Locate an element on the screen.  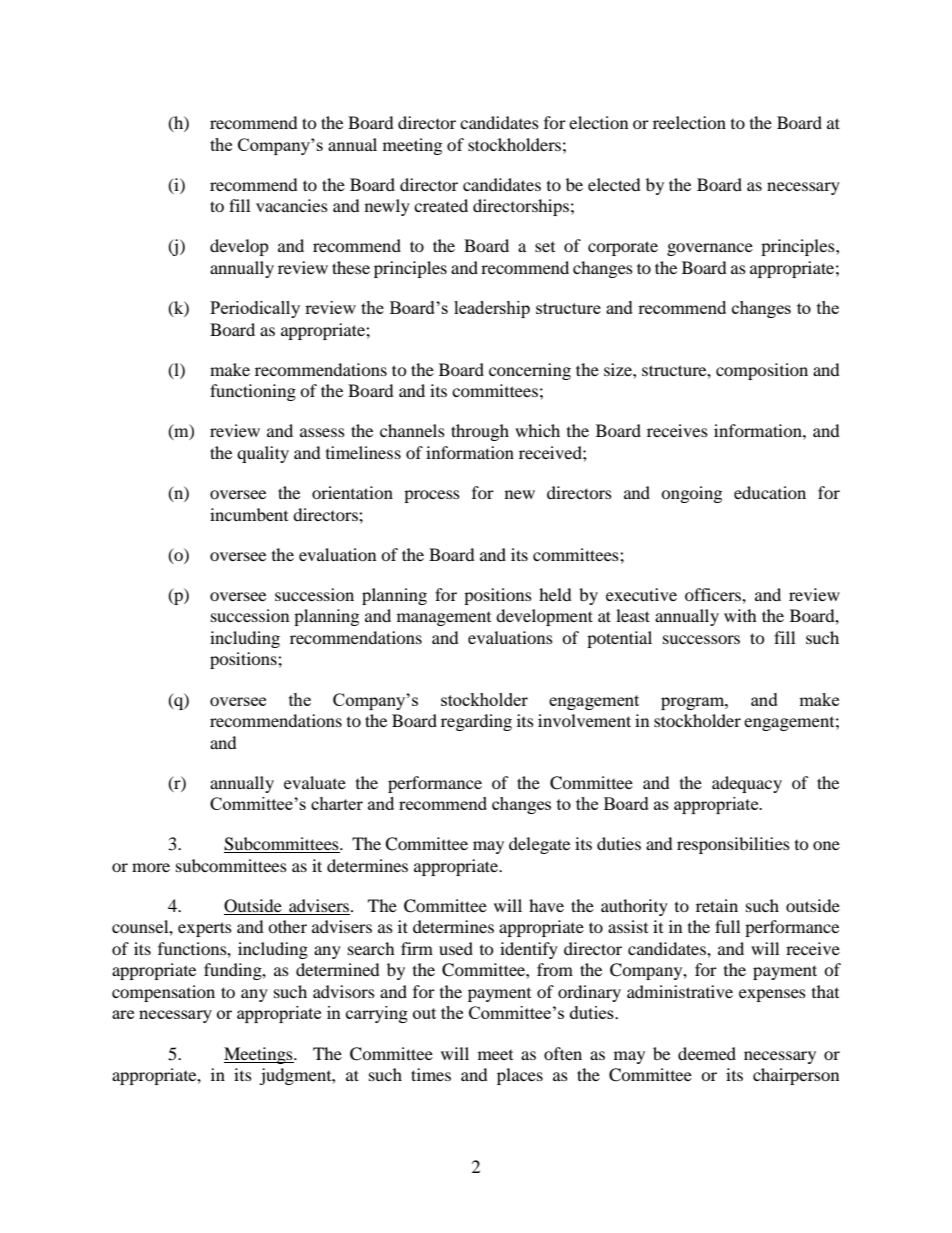
governance is located at coordinates (710, 249).
